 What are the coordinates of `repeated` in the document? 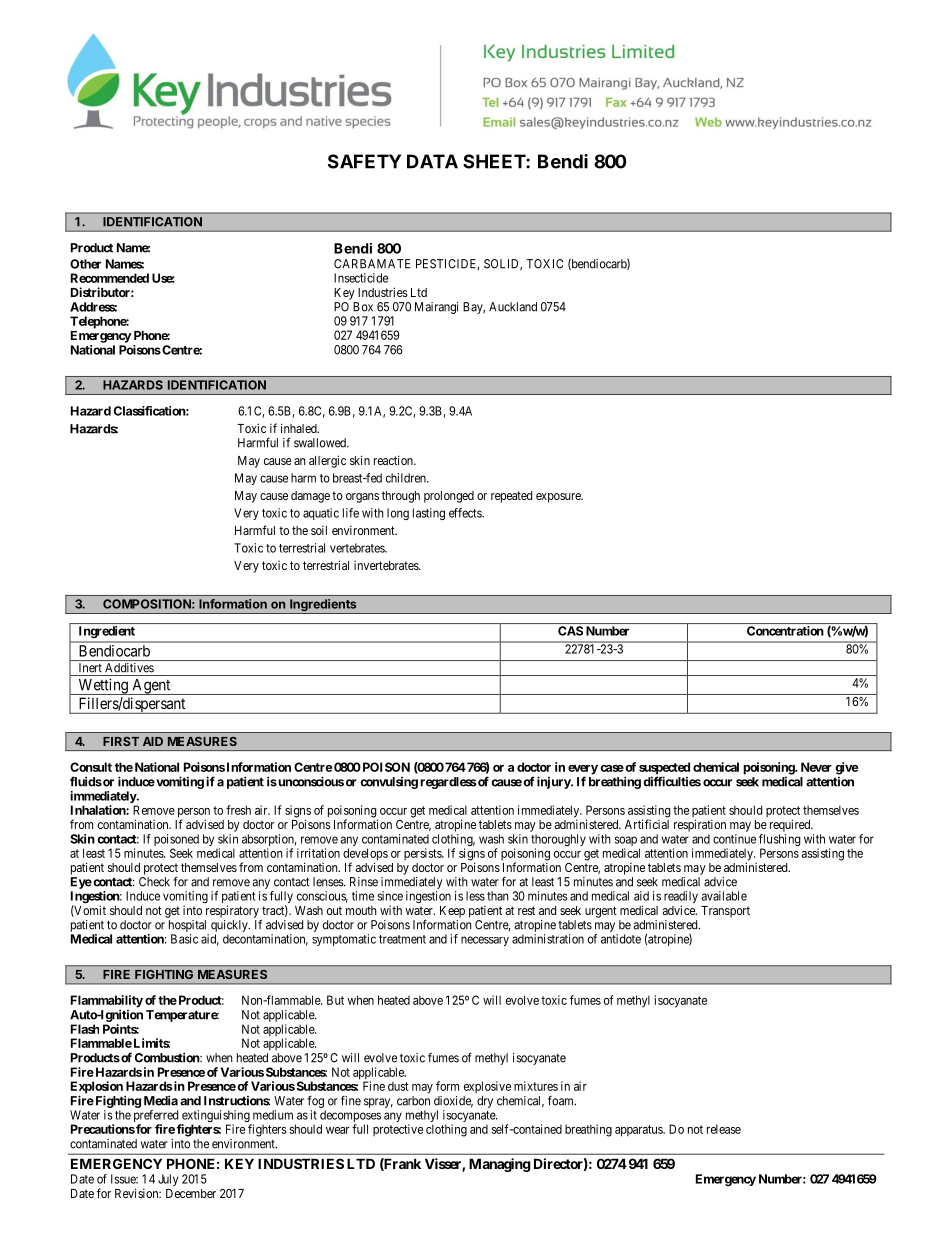 It's located at (511, 497).
